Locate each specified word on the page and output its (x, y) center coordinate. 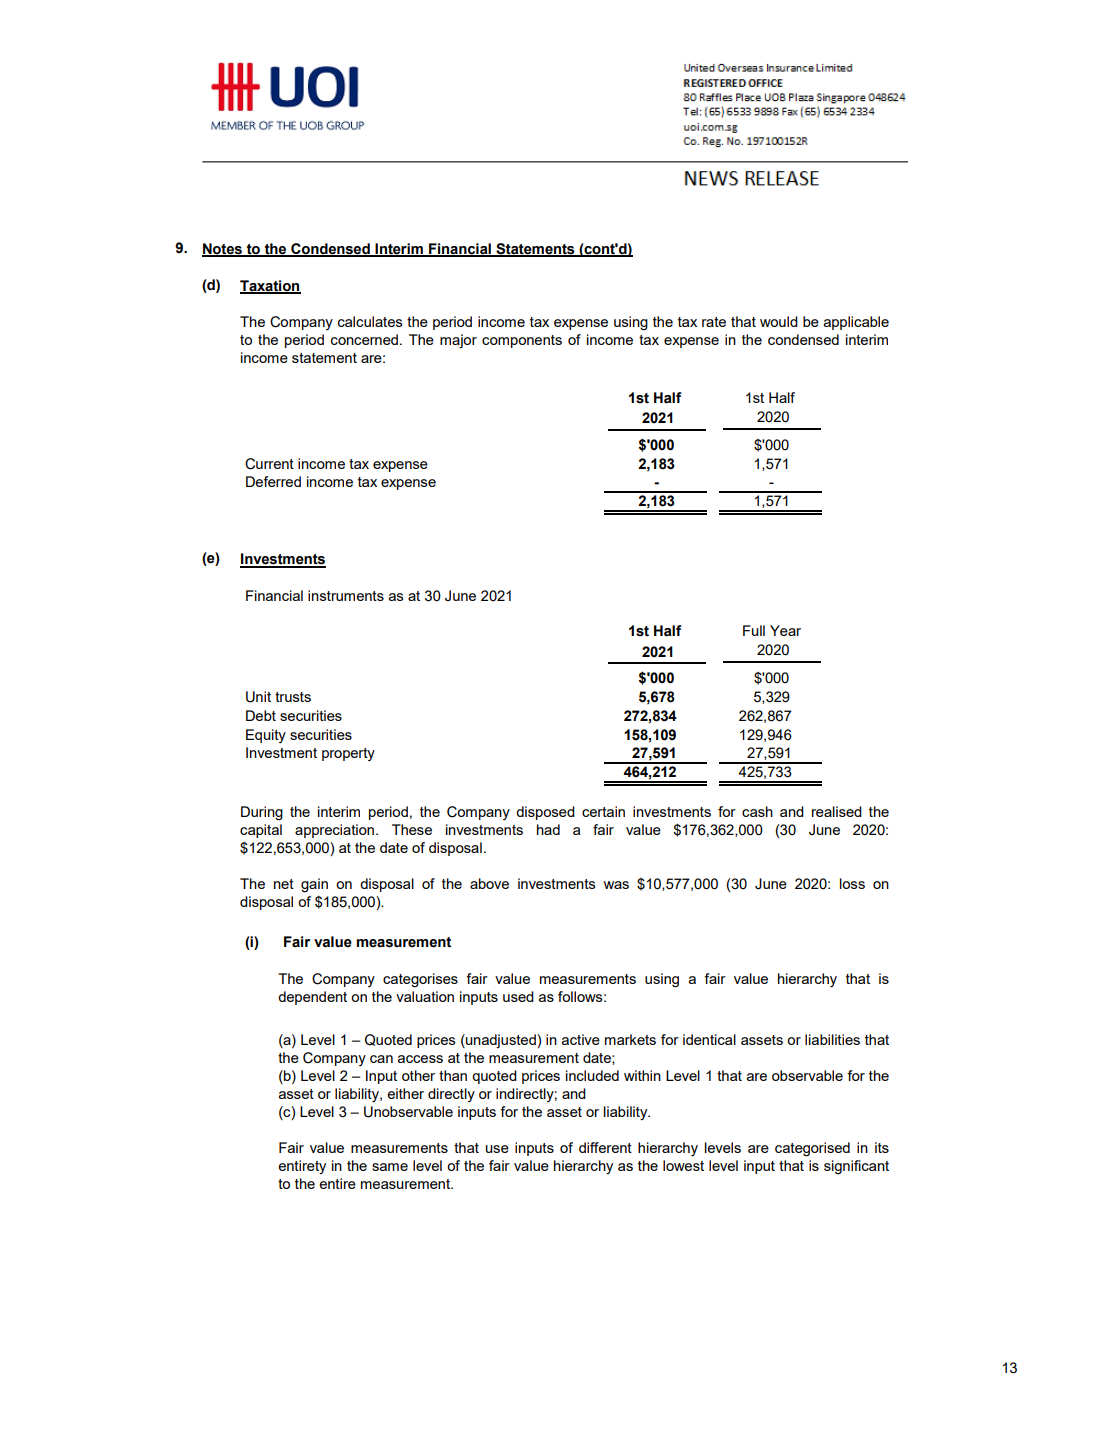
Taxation (270, 286)
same (390, 1167)
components (522, 341)
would (779, 321)
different (605, 1147)
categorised (812, 1149)
